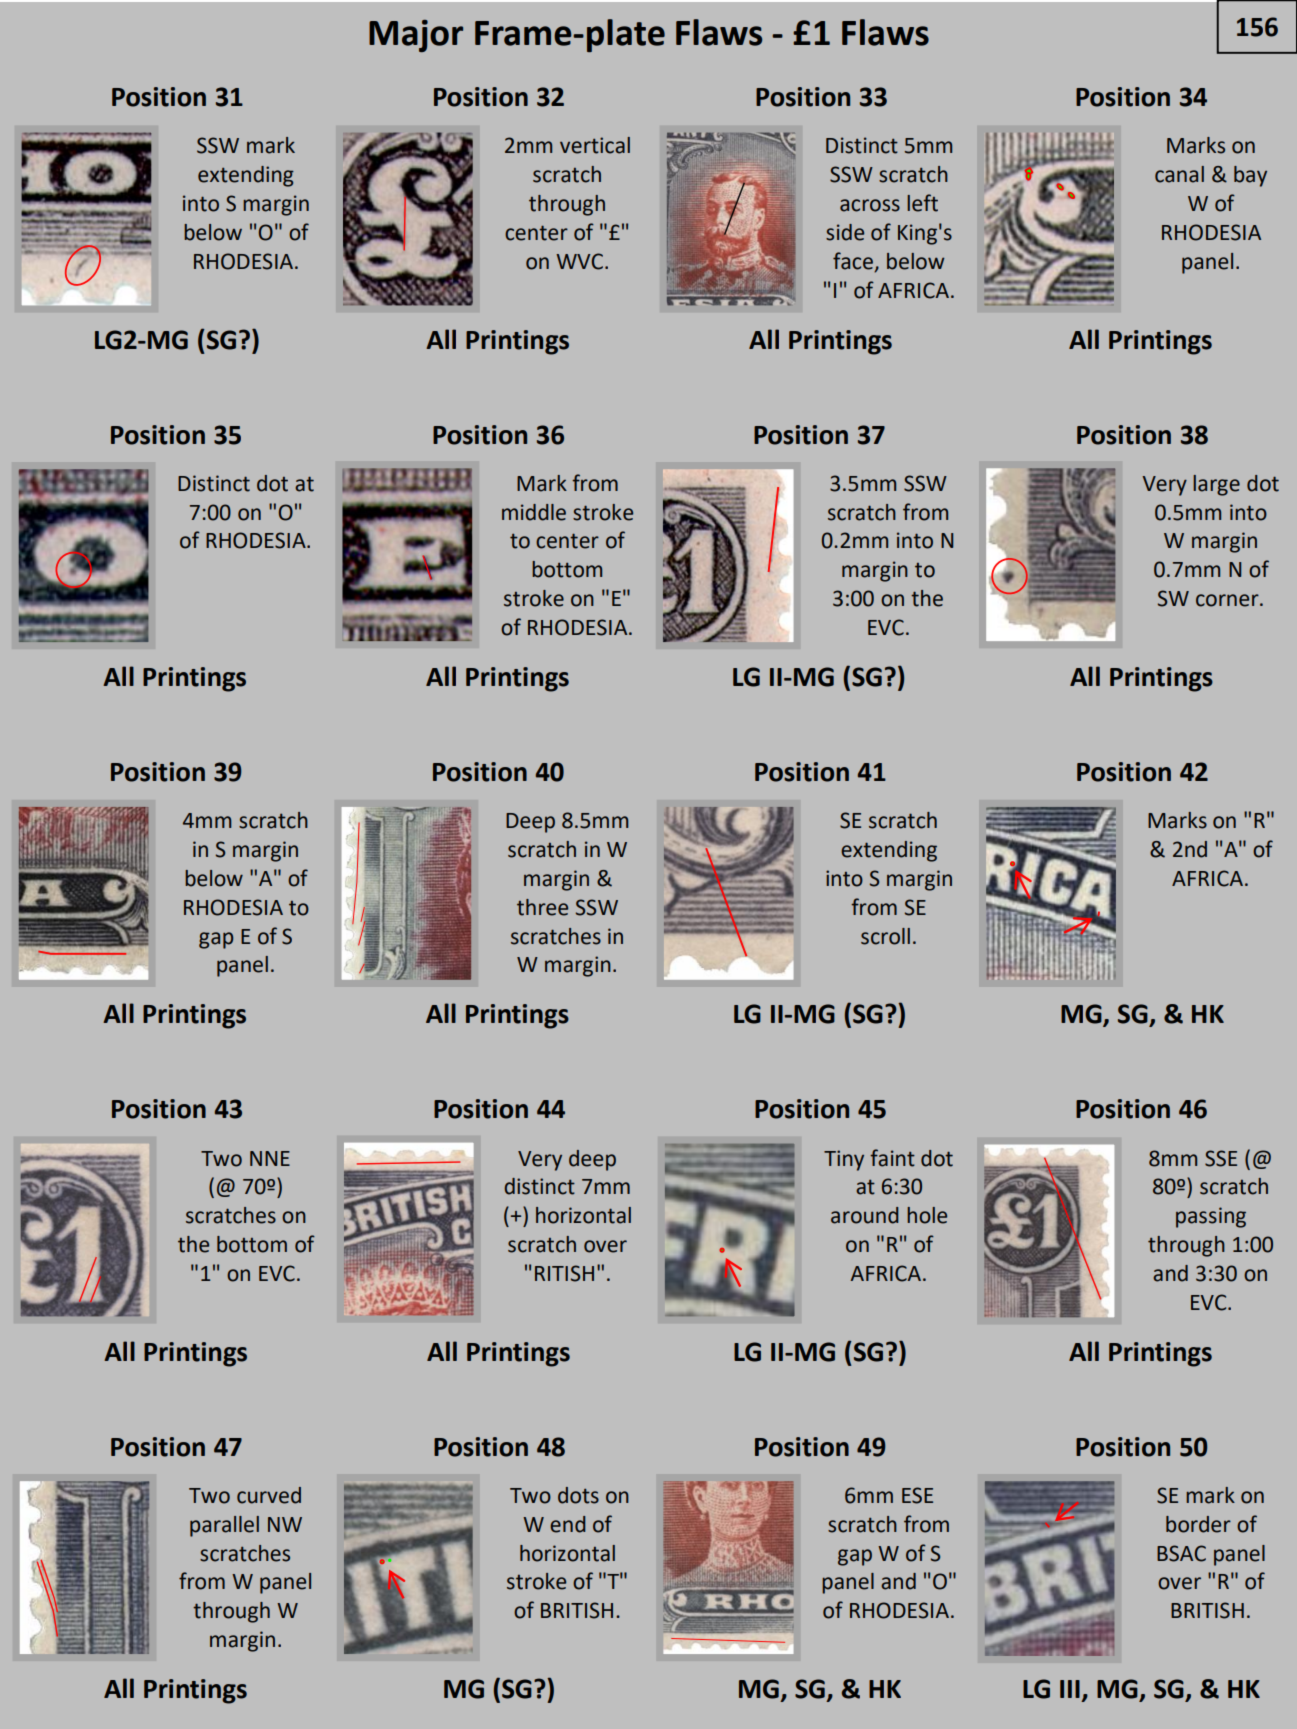  I want to click on canal, so click(1179, 174).
